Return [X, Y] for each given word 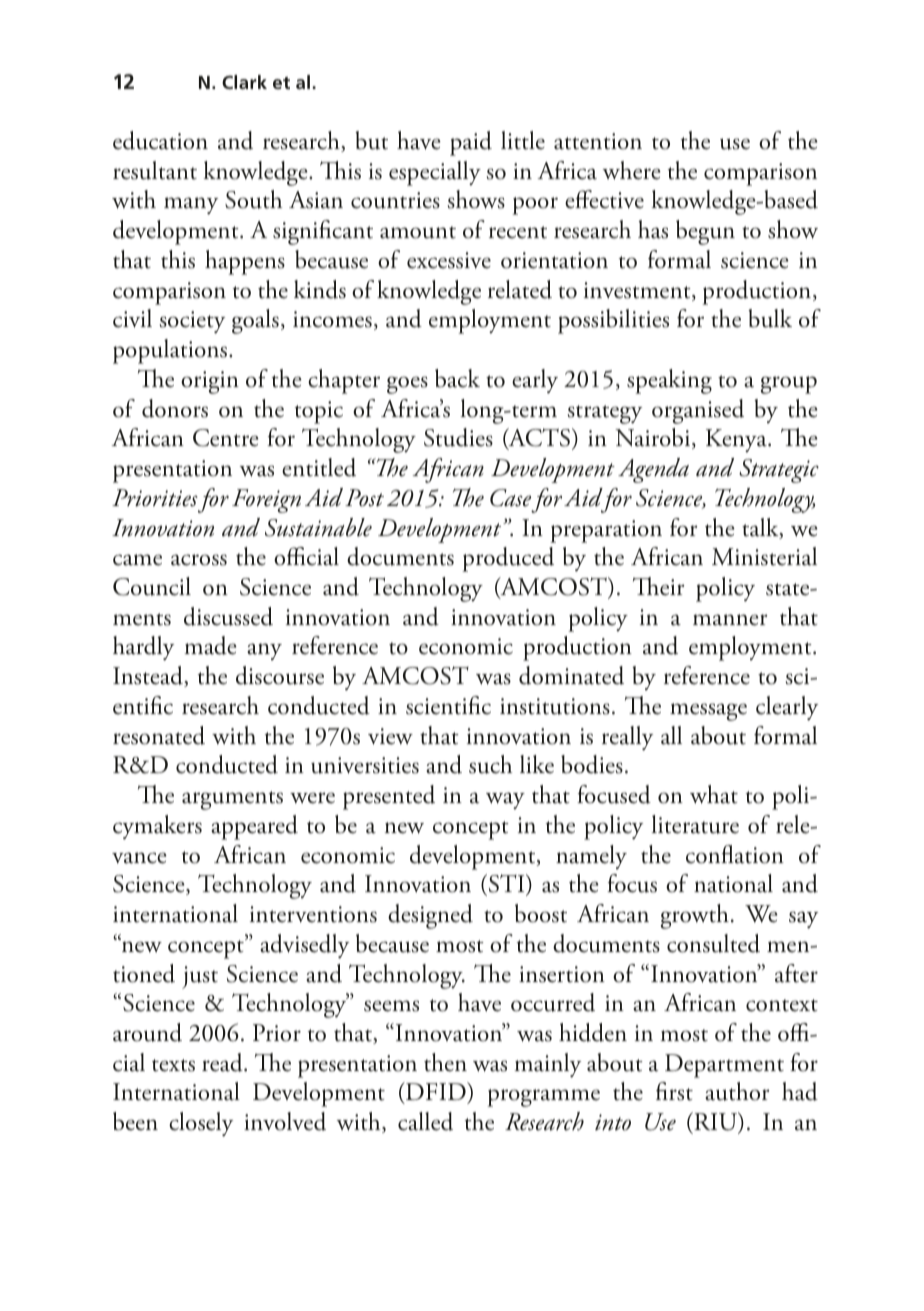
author [737, 1091]
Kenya [737, 440]
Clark [244, 82]
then [445, 1062]
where [632, 170]
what [714, 794]
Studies [458, 437]
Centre [226, 438]
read [223, 1062]
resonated [159, 735]
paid [471, 143]
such [490, 764]
